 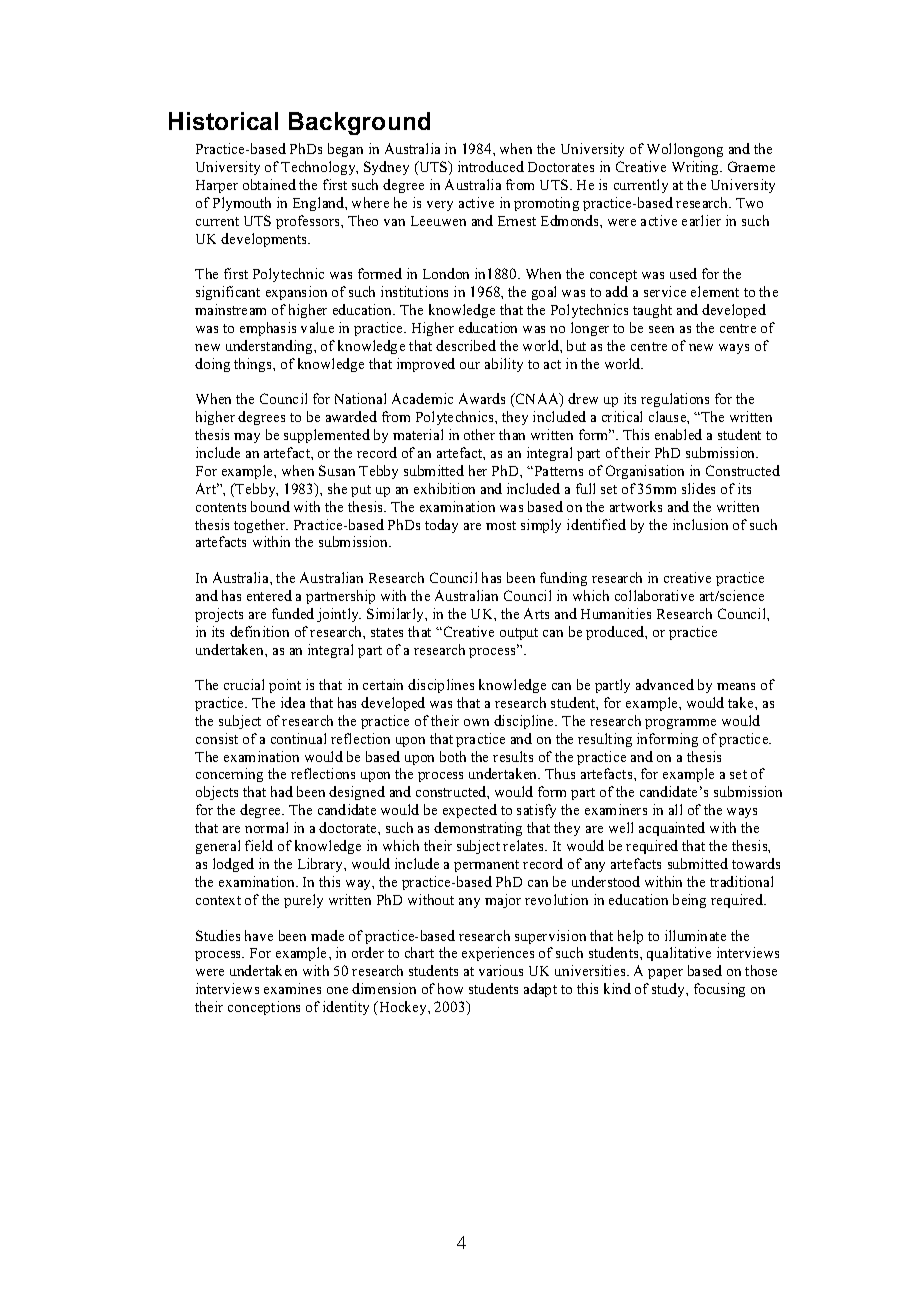 What do you see at coordinates (678, 434) in the screenshot?
I see `enabled` at bounding box center [678, 434].
